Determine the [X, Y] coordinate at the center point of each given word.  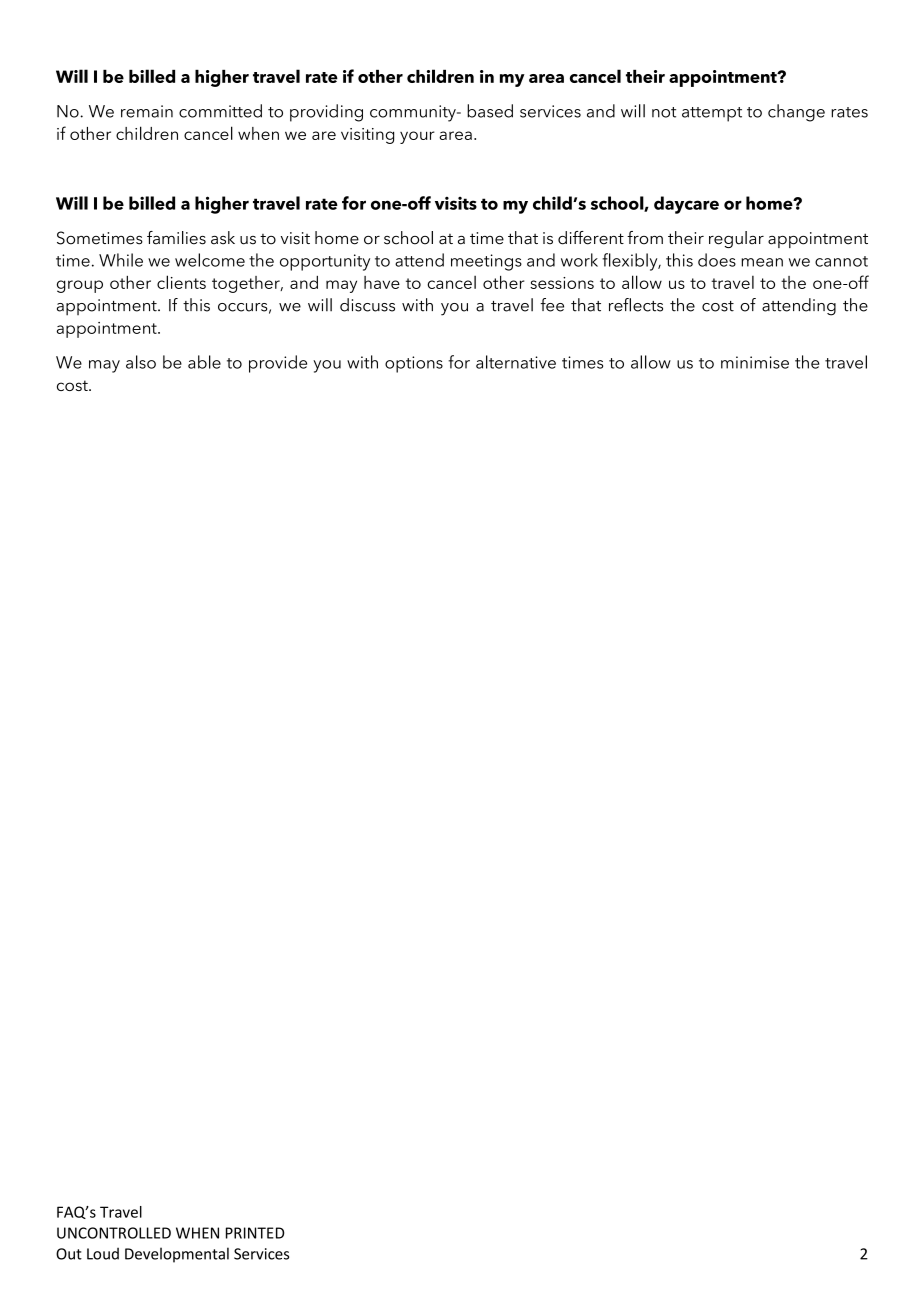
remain [147, 111]
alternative [516, 362]
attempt [712, 114]
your [417, 137]
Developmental [177, 1255]
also [141, 362]
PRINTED [255, 1233]
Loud [103, 1253]
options [414, 364]
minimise [755, 362]
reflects [636, 305]
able [204, 362]
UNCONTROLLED [114, 1233]
